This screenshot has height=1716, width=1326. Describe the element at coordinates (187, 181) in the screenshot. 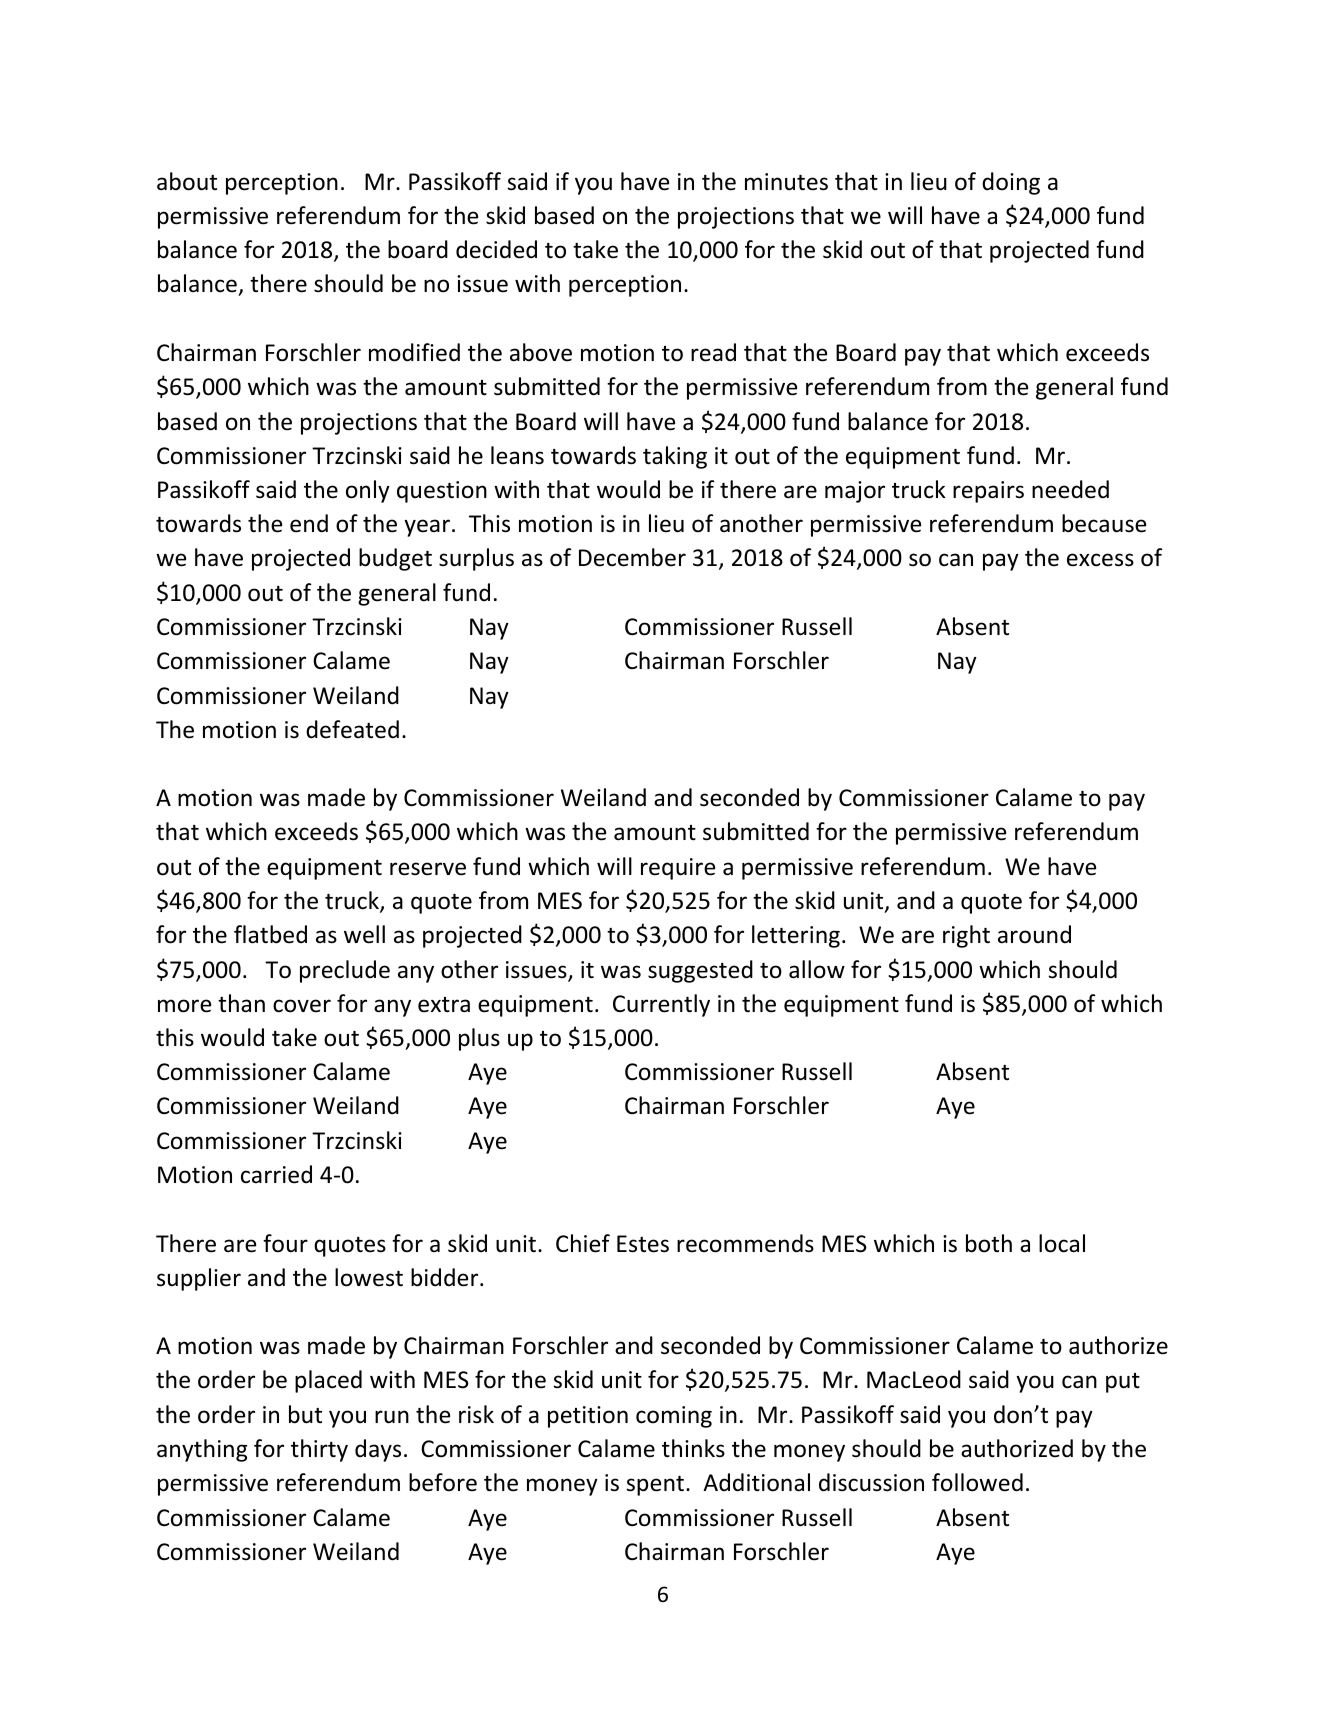

I see `about` at that location.
